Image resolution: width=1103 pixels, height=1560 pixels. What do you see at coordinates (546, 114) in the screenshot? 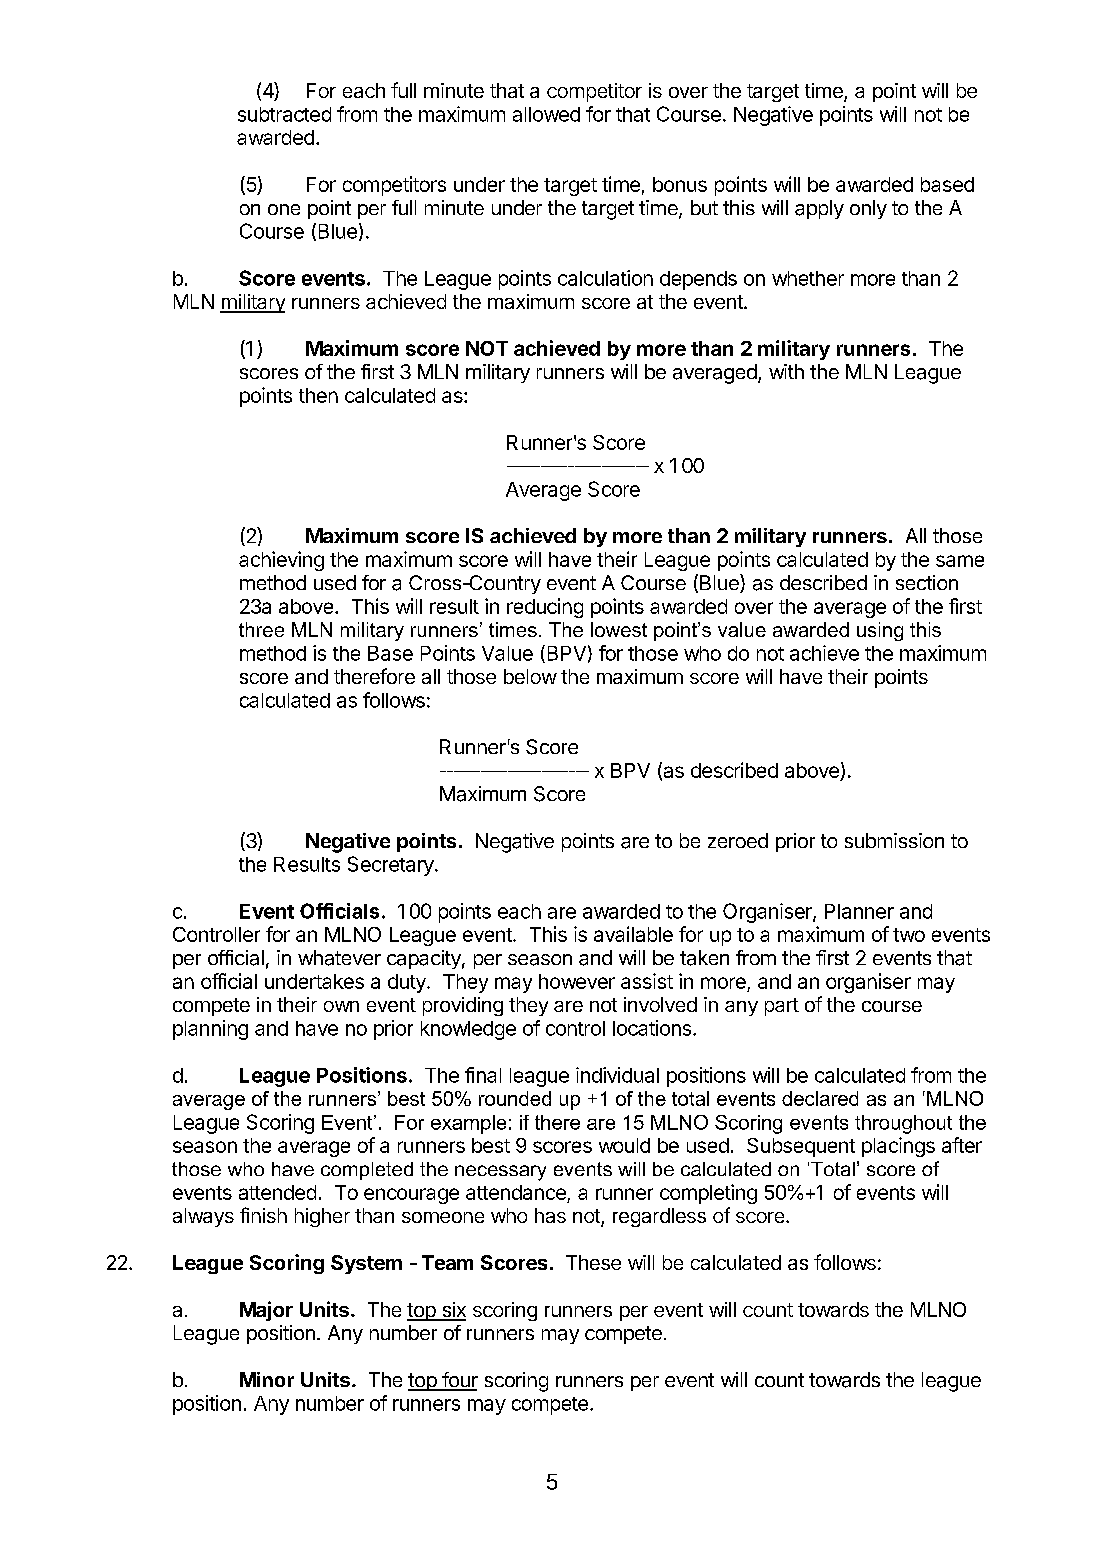
I see `allowed` at bounding box center [546, 114].
